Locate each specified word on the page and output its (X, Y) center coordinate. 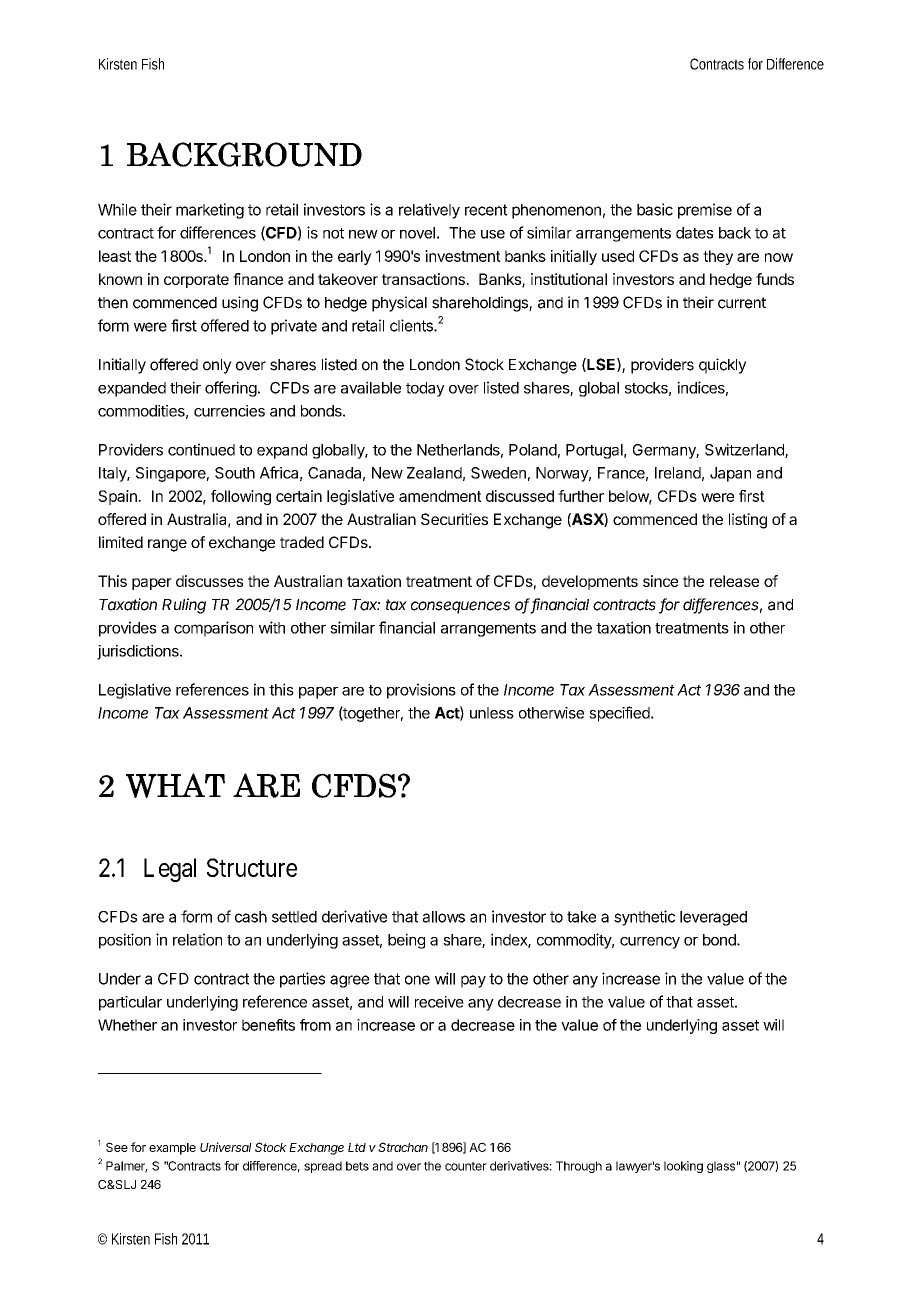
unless (492, 713)
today (425, 389)
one (417, 980)
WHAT (175, 785)
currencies (229, 411)
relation (197, 939)
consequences (460, 607)
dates (694, 233)
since (660, 581)
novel (417, 233)
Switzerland (745, 450)
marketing (210, 211)
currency (650, 943)
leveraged (713, 918)
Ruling (184, 606)
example (172, 1149)
